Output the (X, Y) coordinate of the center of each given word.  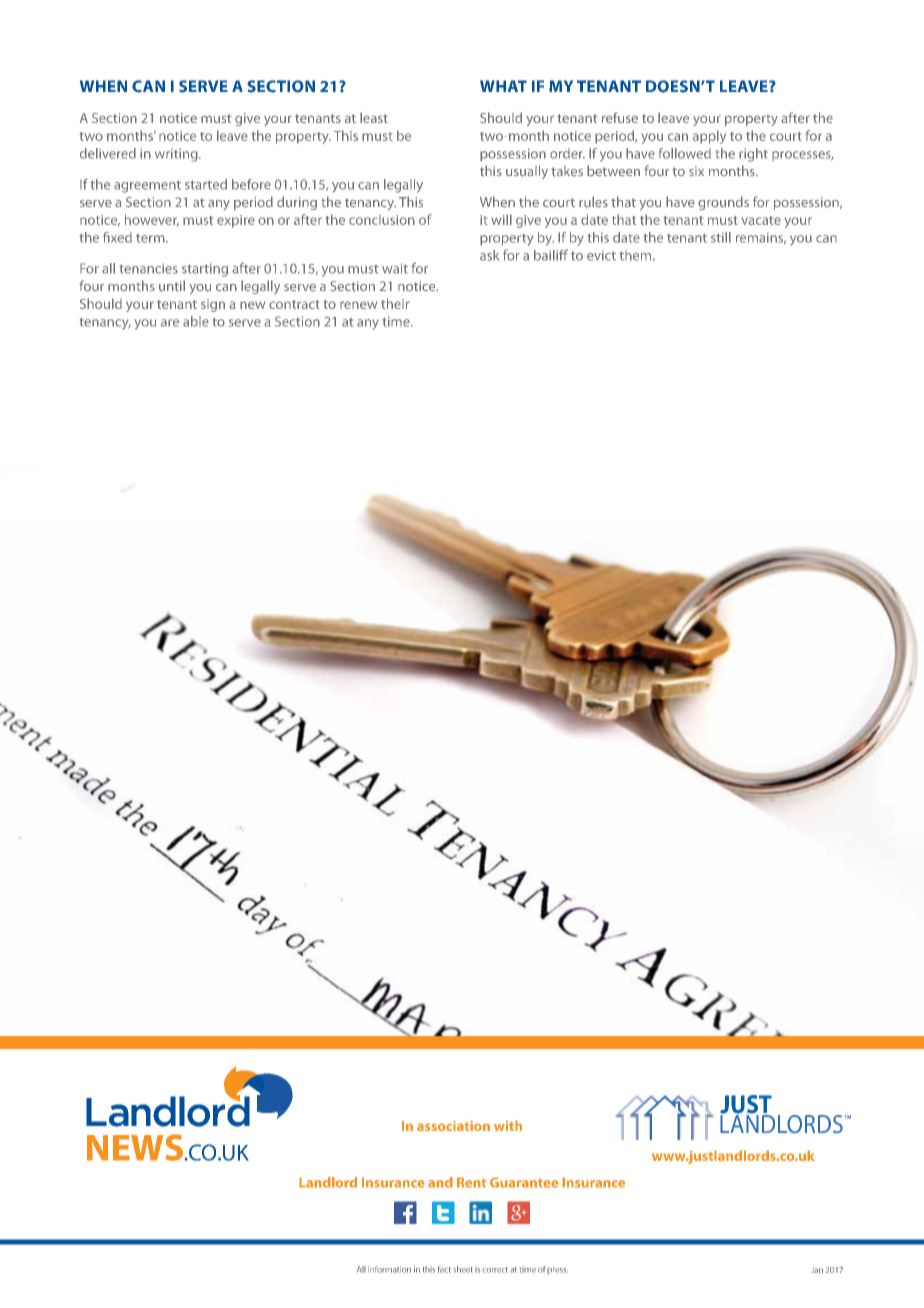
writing (177, 155)
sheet (463, 1269)
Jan (817, 1270)
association (453, 1125)
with (508, 1125)
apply (709, 137)
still (721, 237)
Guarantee (524, 1182)
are (170, 323)
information (389, 1269)
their (395, 303)
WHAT (503, 86)
